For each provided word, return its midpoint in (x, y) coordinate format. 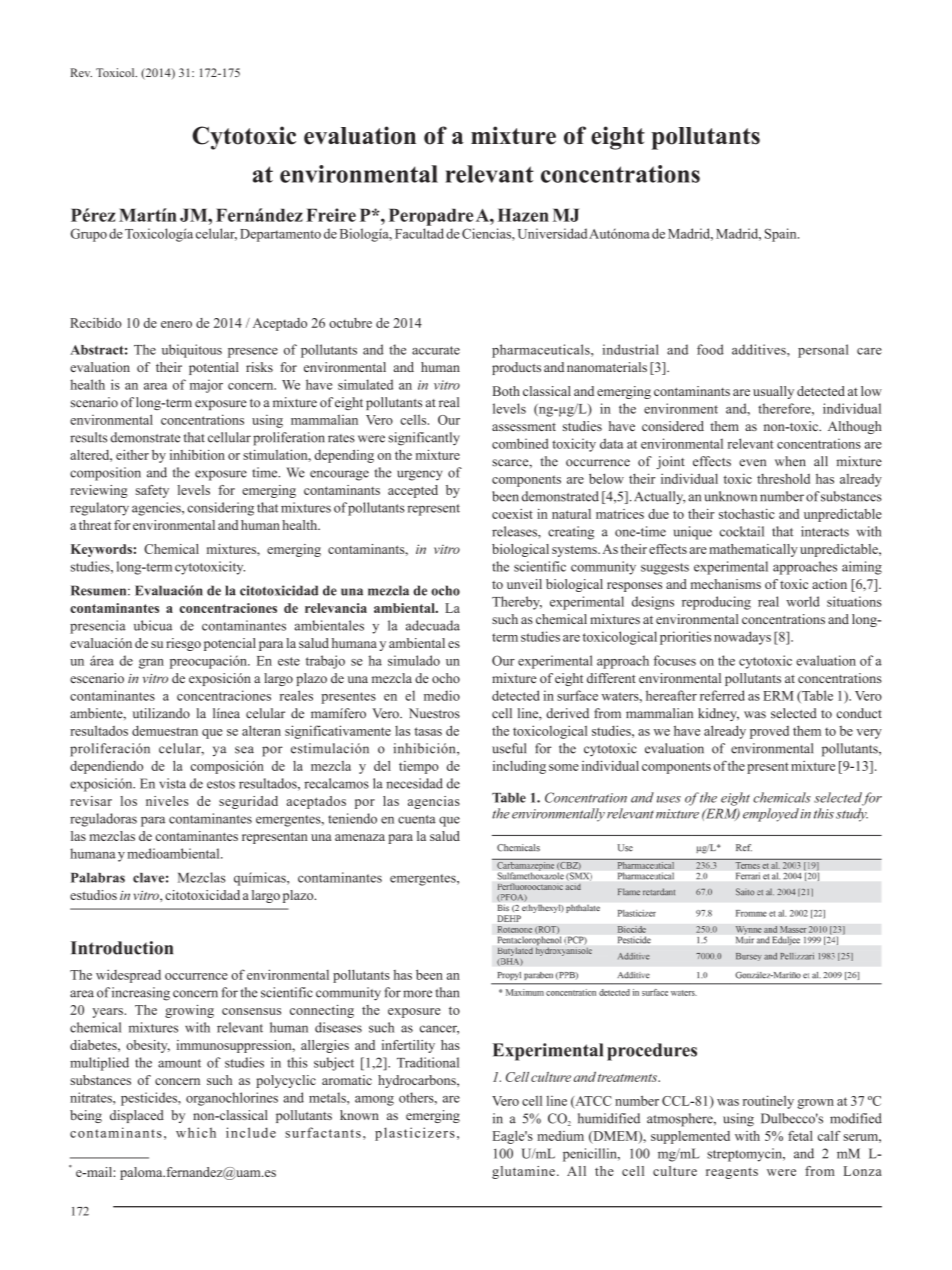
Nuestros (434, 713)
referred (722, 695)
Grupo (89, 235)
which (196, 1132)
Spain (782, 235)
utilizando (161, 713)
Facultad (419, 233)
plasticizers (415, 1134)
